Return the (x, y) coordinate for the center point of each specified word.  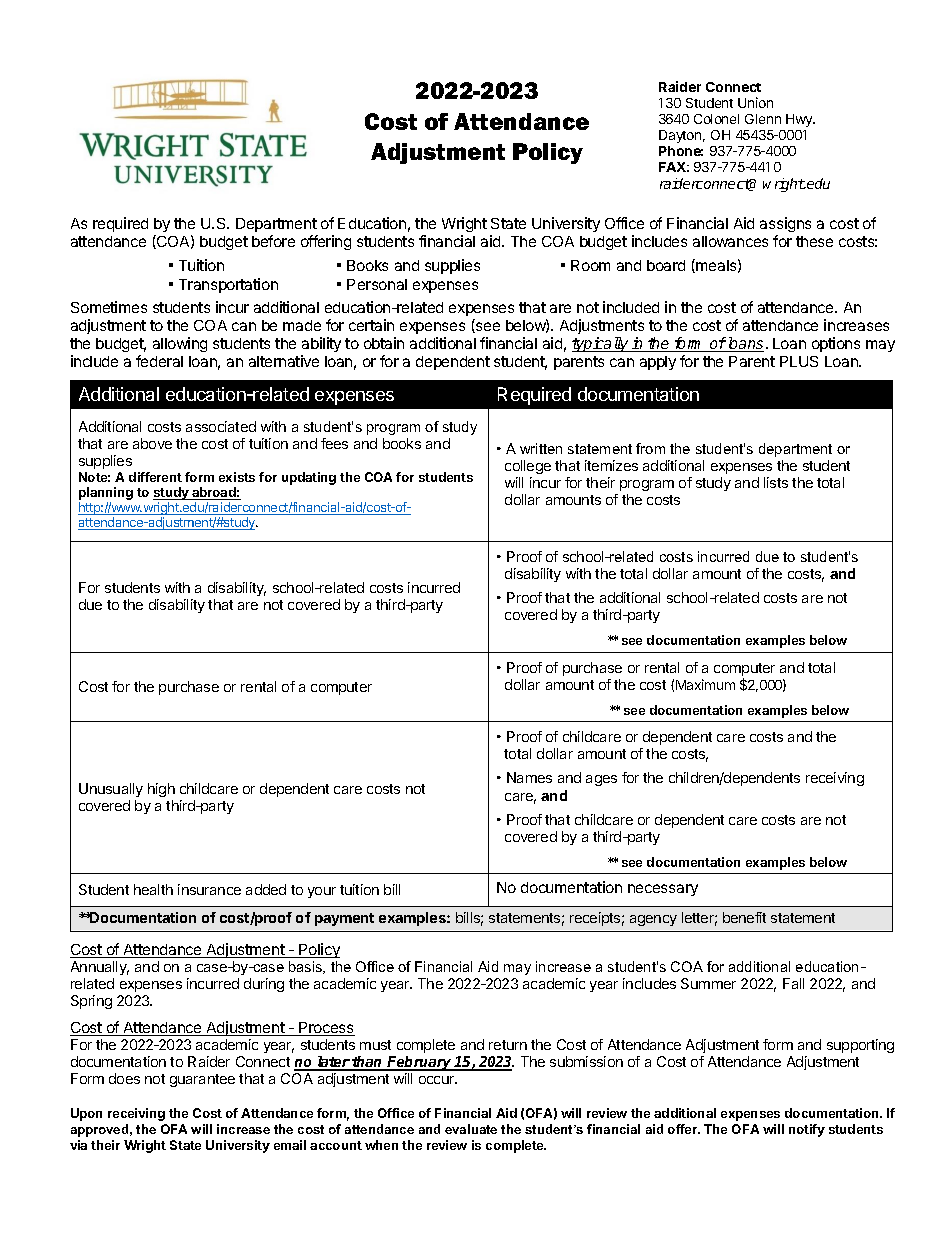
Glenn (763, 119)
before (273, 241)
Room (590, 265)
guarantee (202, 1080)
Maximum (705, 684)
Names (529, 777)
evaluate (471, 1129)
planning (106, 495)
